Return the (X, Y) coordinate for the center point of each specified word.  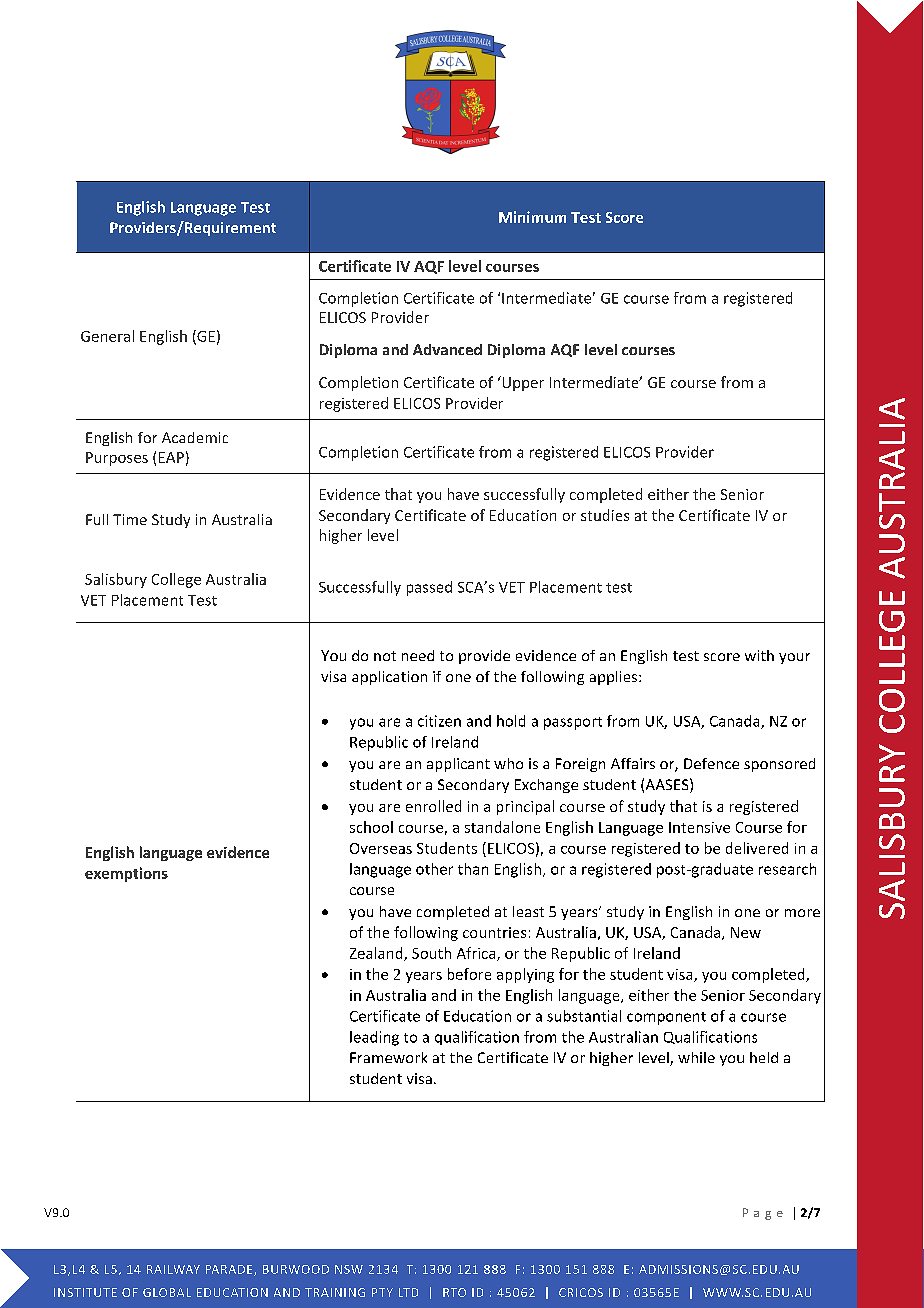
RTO (454, 1292)
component (666, 1018)
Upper (522, 383)
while (696, 1057)
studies (605, 515)
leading (374, 1038)
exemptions (126, 874)
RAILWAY (173, 1269)
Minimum (532, 217)
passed (429, 588)
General (107, 336)
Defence (711, 763)
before (469, 974)
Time (130, 519)
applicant (458, 765)
